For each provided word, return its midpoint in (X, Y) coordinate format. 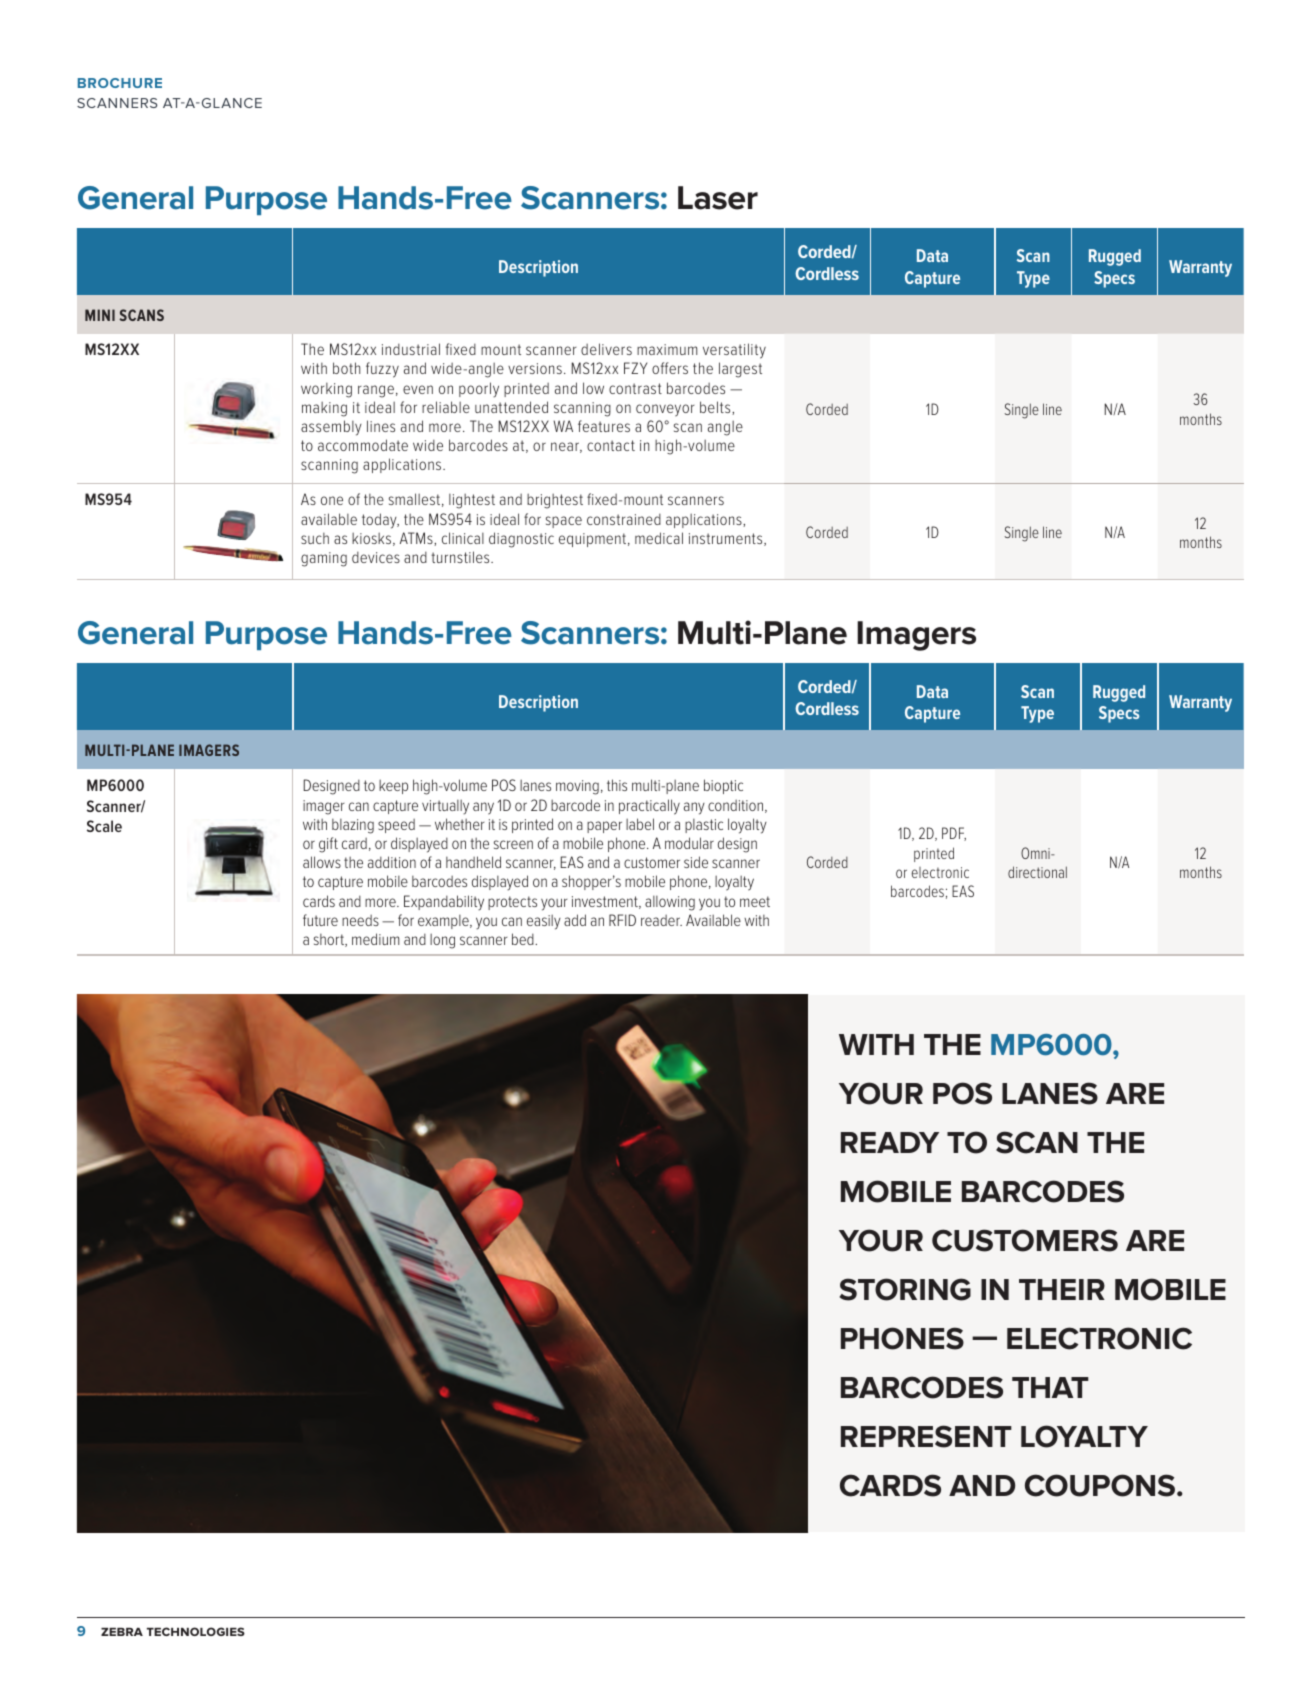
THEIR (1062, 1289)
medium (375, 939)
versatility (734, 351)
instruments (727, 539)
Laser (718, 198)
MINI (100, 315)
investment (606, 902)
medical (659, 538)
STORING (905, 1289)
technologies (196, 1631)
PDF (954, 834)
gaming (324, 559)
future (320, 920)
